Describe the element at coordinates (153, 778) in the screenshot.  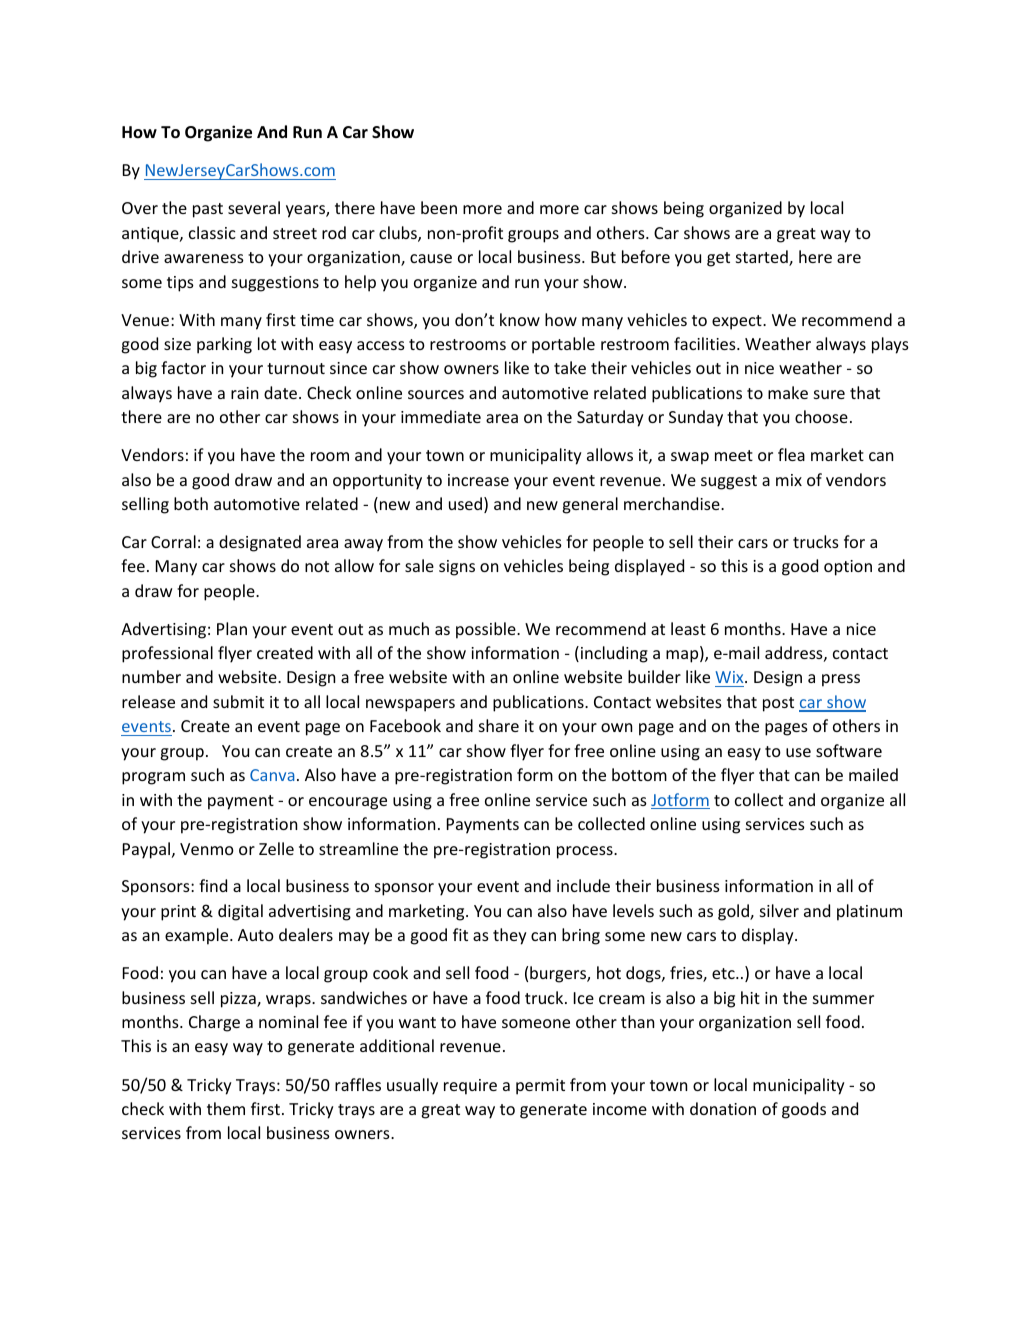
I see `program` at that location.
